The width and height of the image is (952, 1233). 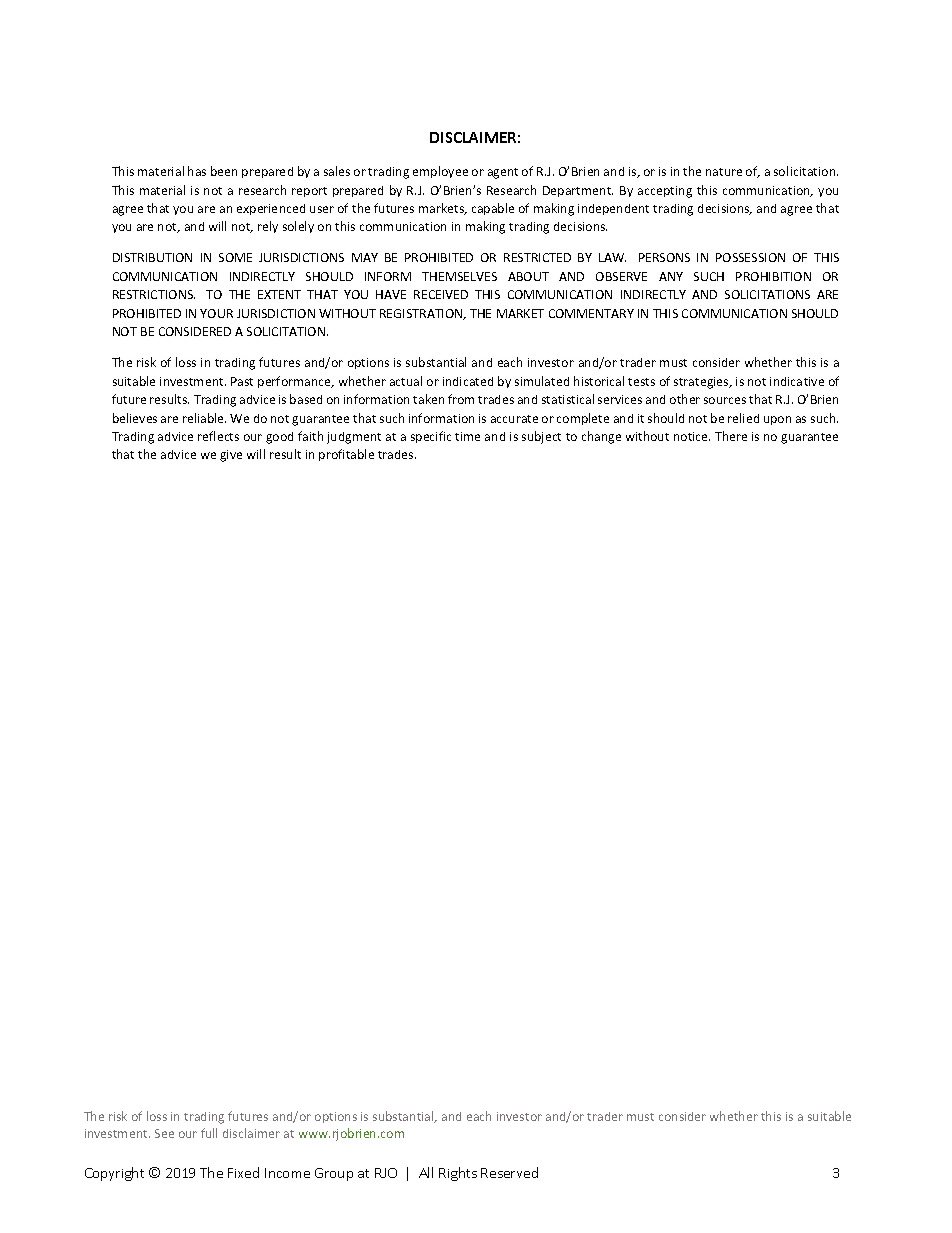 What do you see at coordinates (231, 456) in the image?
I see `give` at bounding box center [231, 456].
